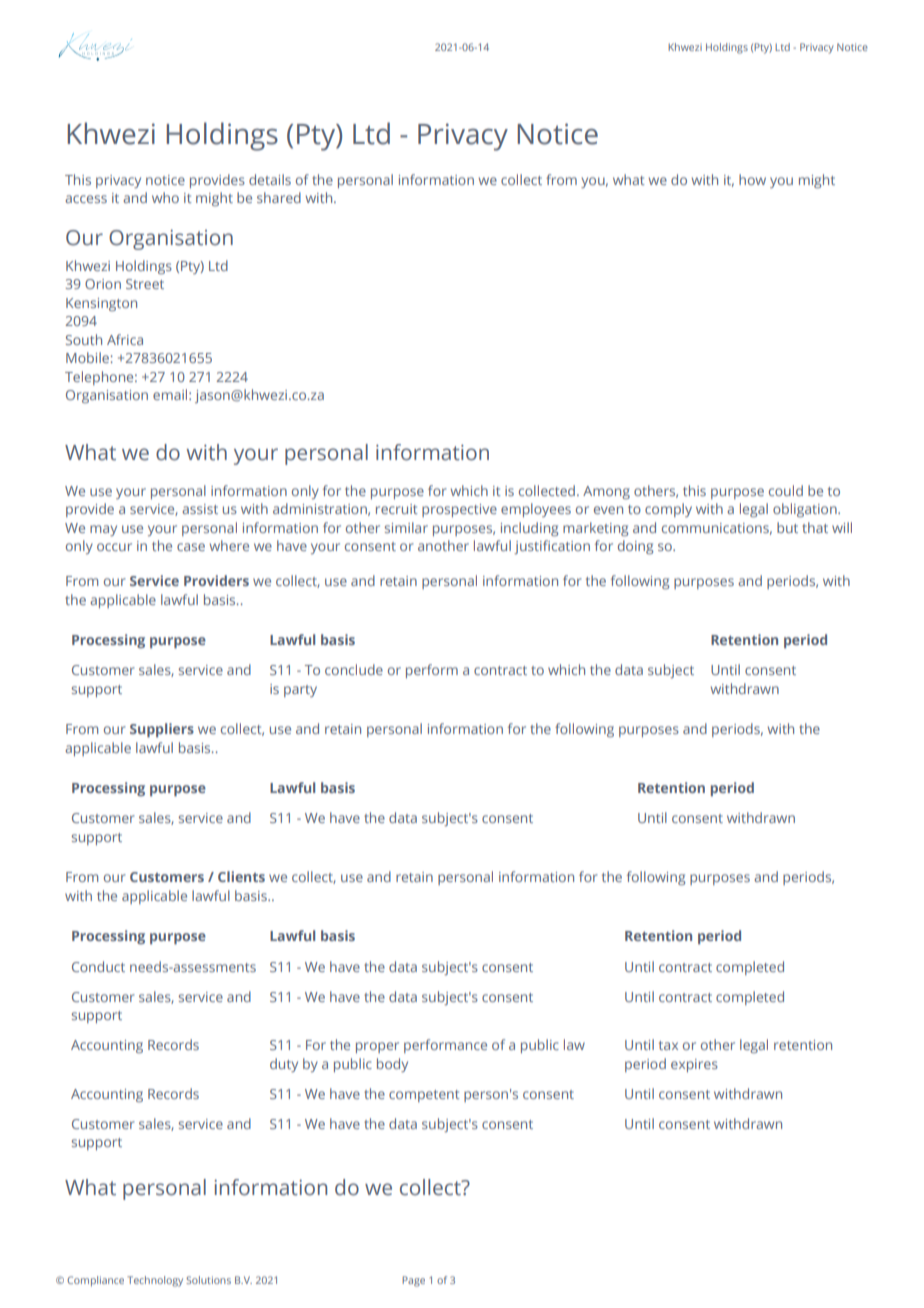 Image resolution: width=924 pixels, height=1308 pixels. I want to click on shared, so click(279, 197).
